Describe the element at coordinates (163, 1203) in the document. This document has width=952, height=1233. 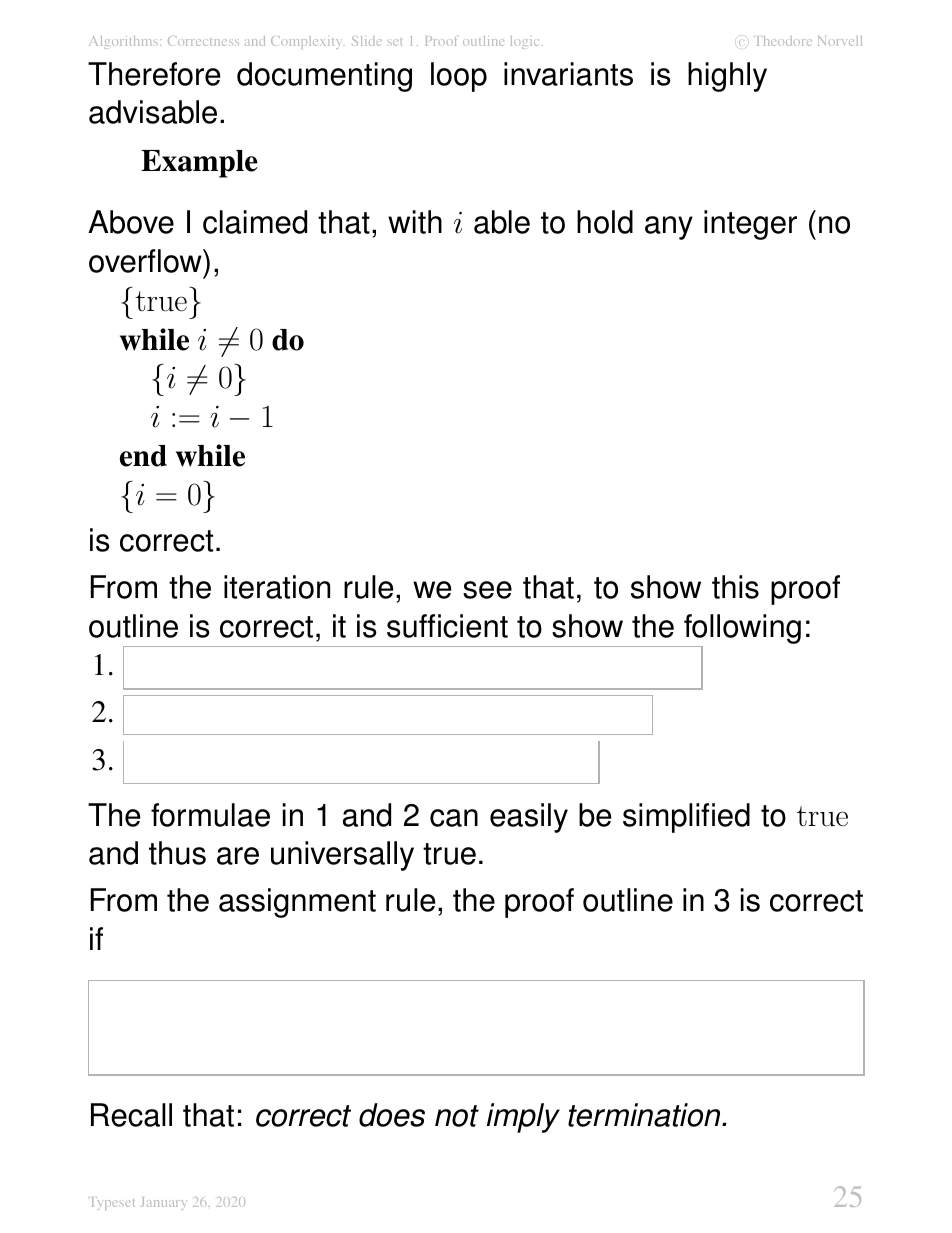
I see `January` at that location.
